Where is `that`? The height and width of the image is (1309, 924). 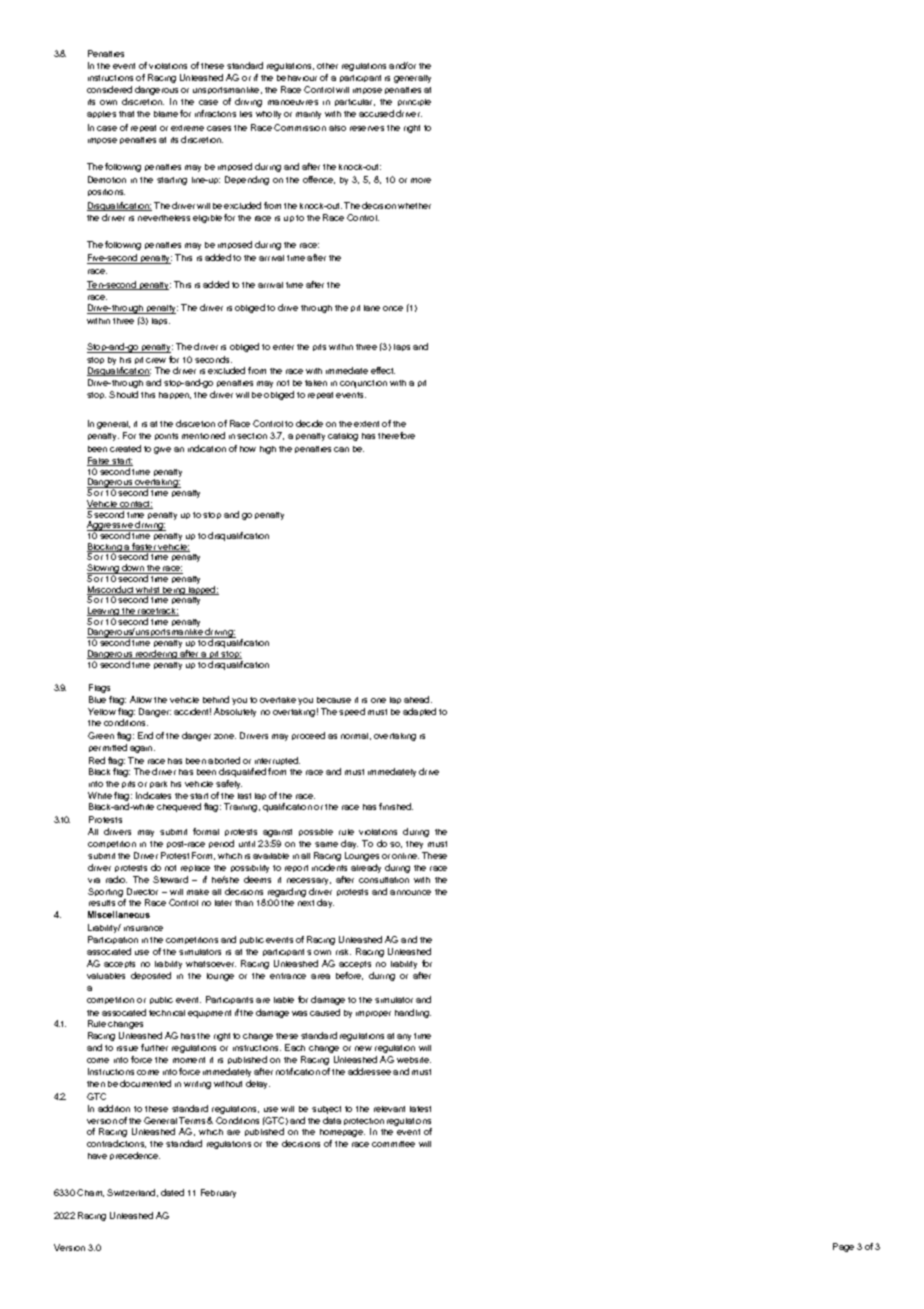
that is located at coordinates (126, 114).
